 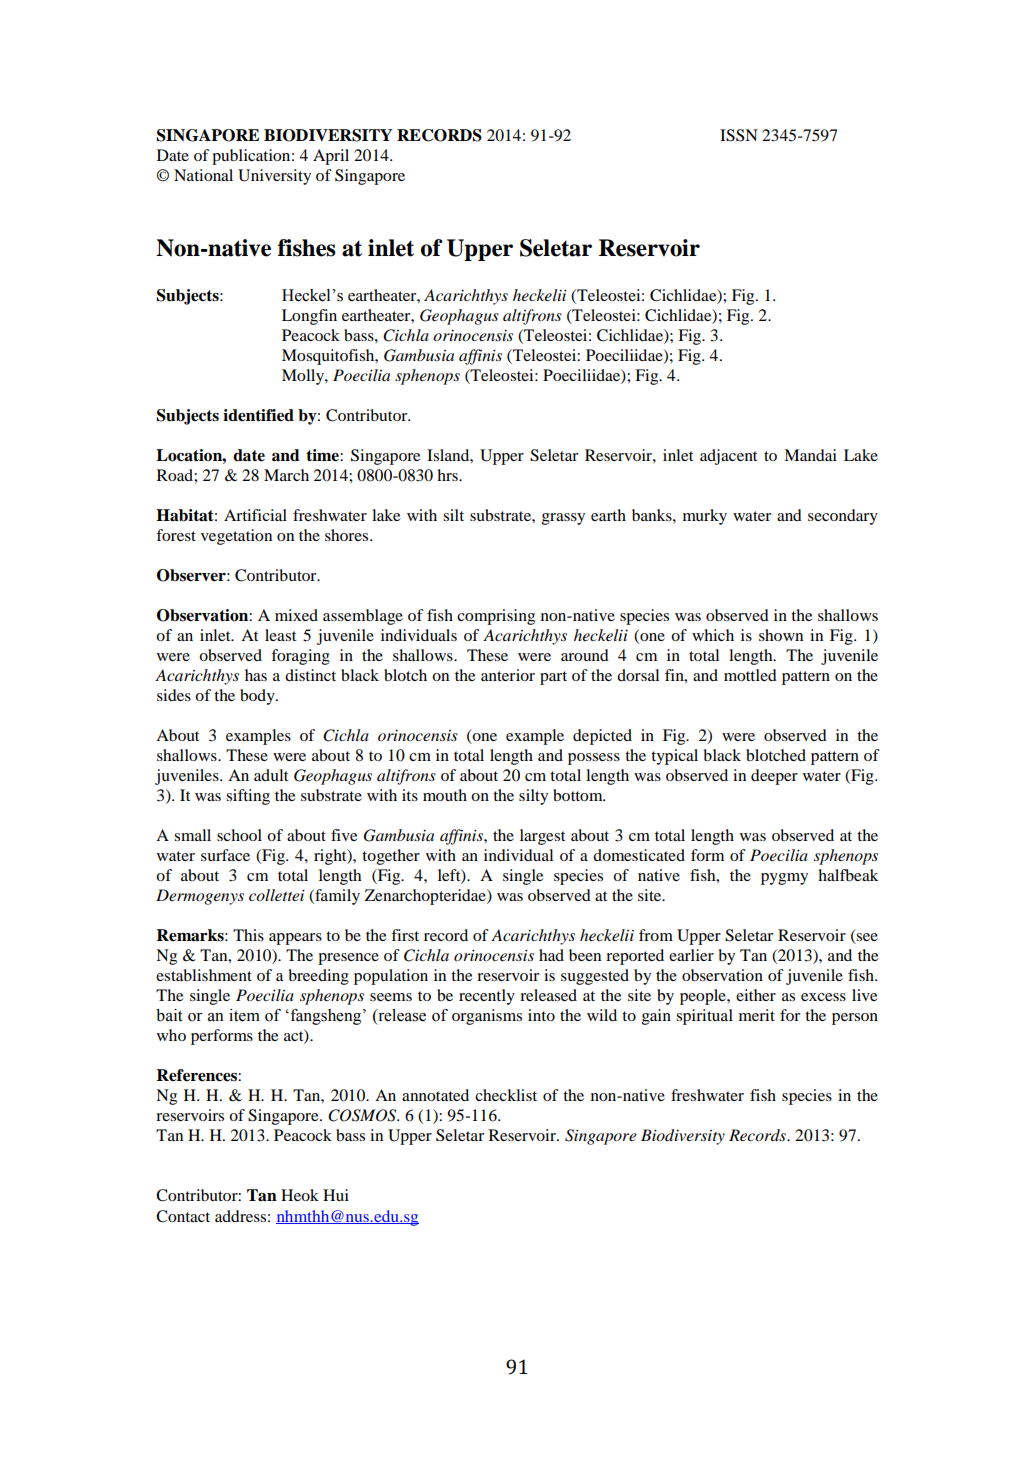 What do you see at coordinates (728, 457) in the screenshot?
I see `adjacent` at bounding box center [728, 457].
